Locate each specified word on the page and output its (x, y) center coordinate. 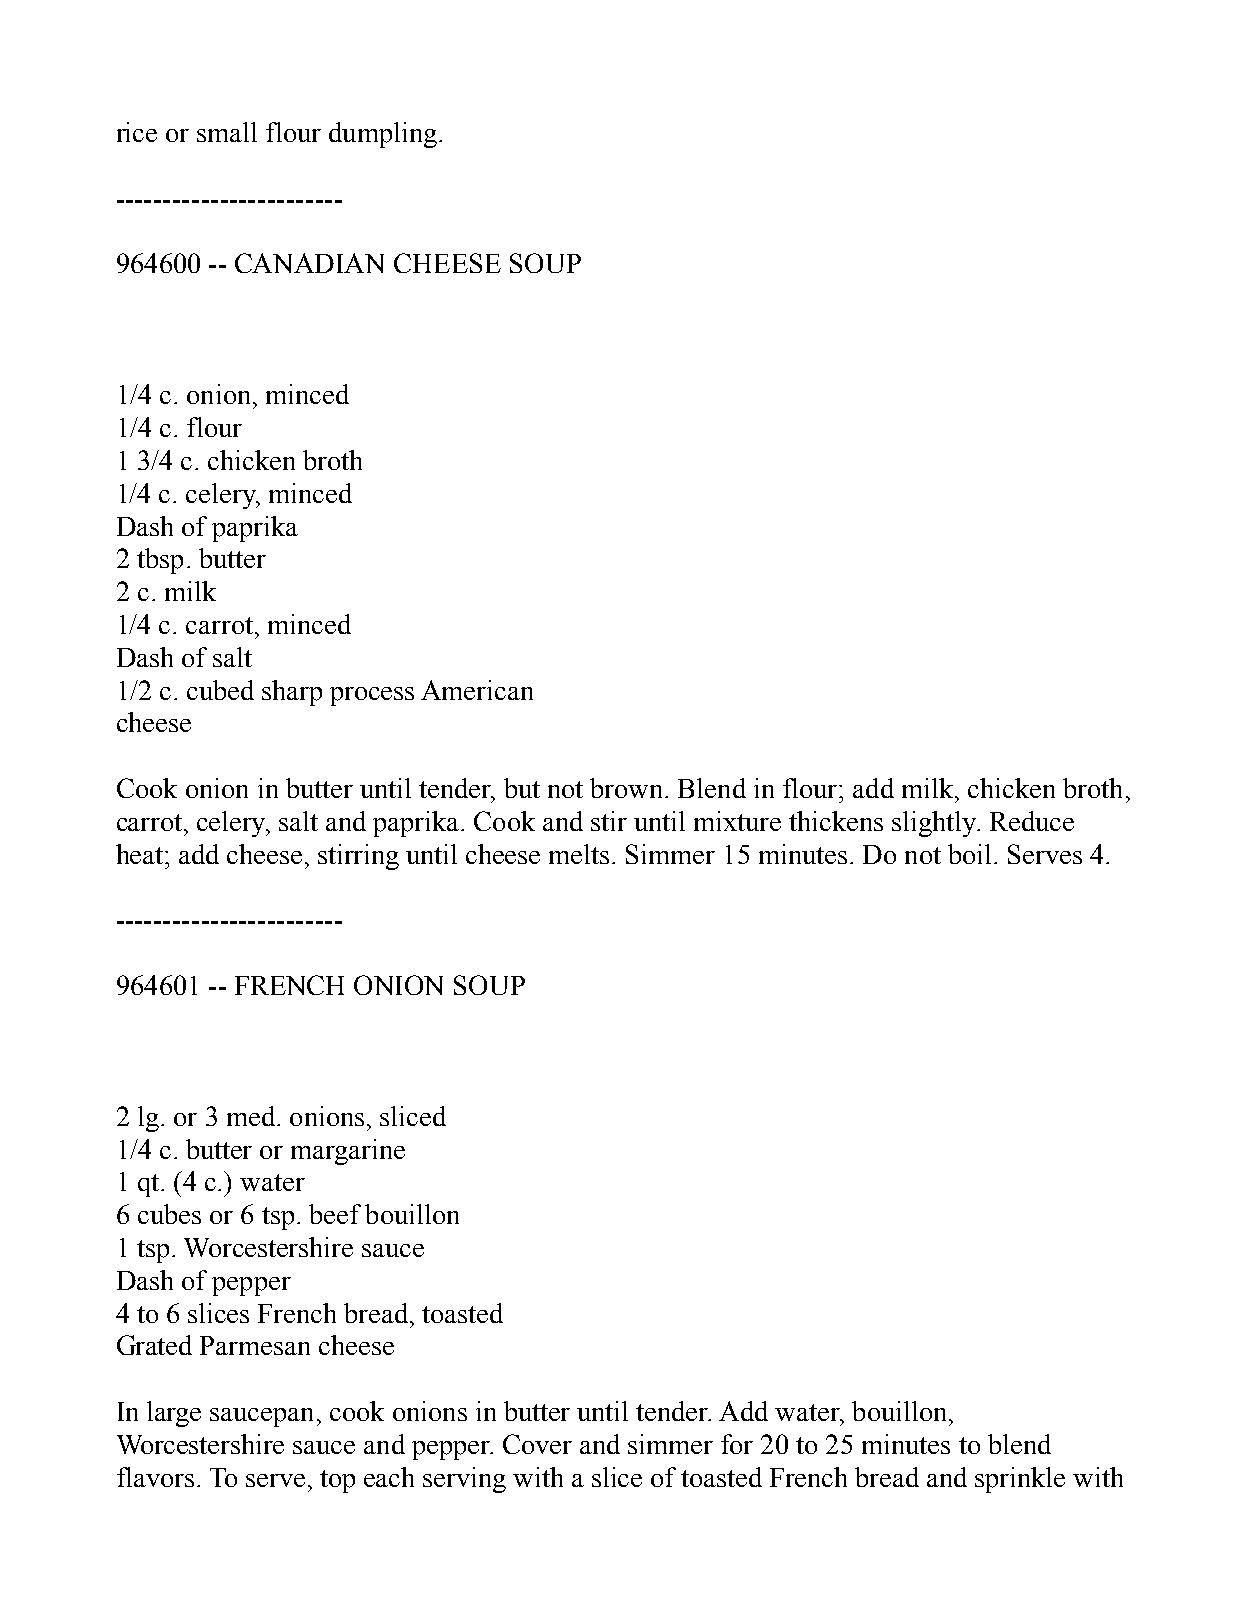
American (477, 690)
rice (137, 132)
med (251, 1116)
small (227, 132)
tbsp (160, 561)
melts (579, 854)
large (174, 1414)
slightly (935, 824)
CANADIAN (309, 263)
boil (969, 854)
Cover (537, 1444)
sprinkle (1020, 1480)
